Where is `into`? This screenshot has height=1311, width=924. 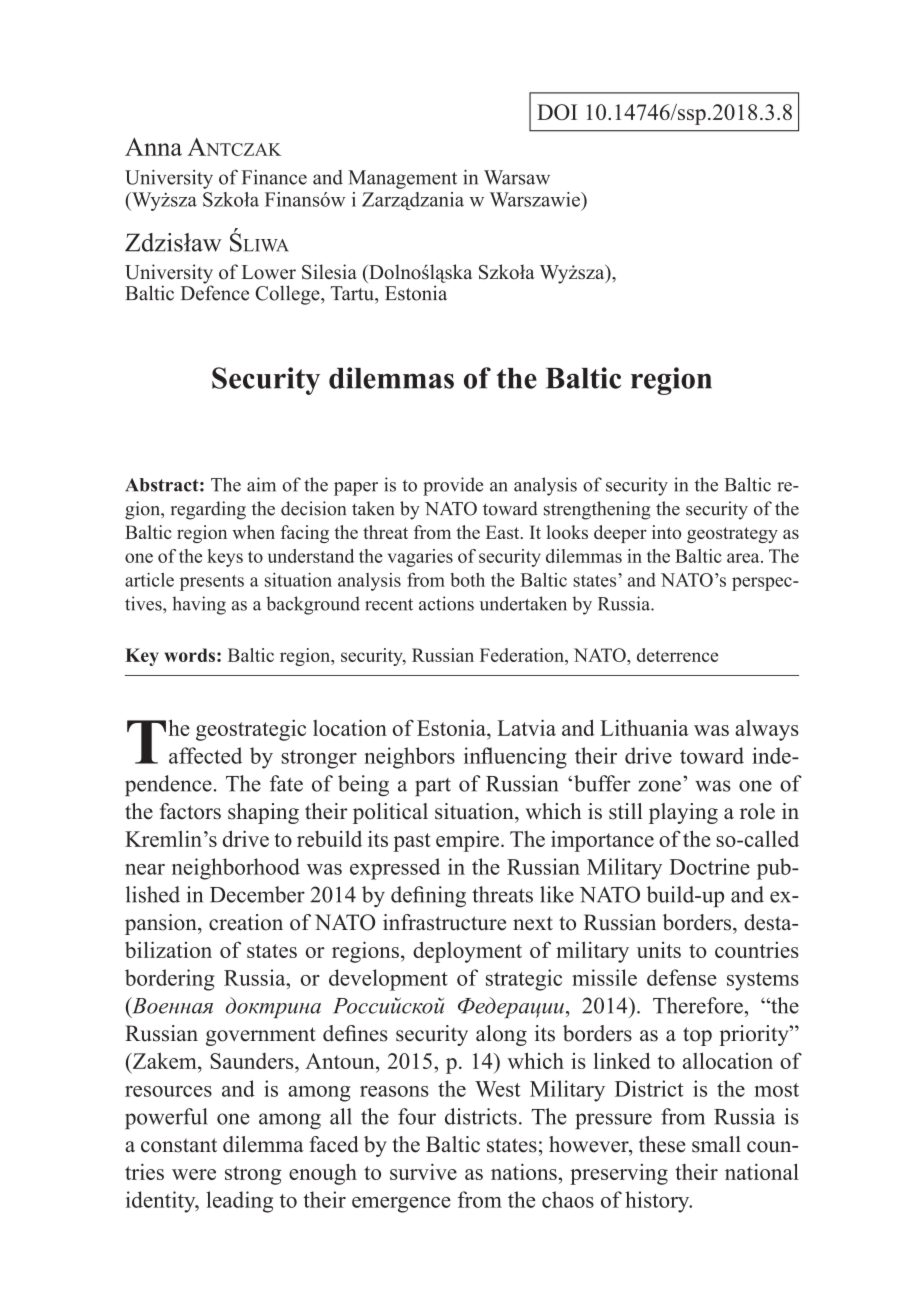 into is located at coordinates (666, 532).
